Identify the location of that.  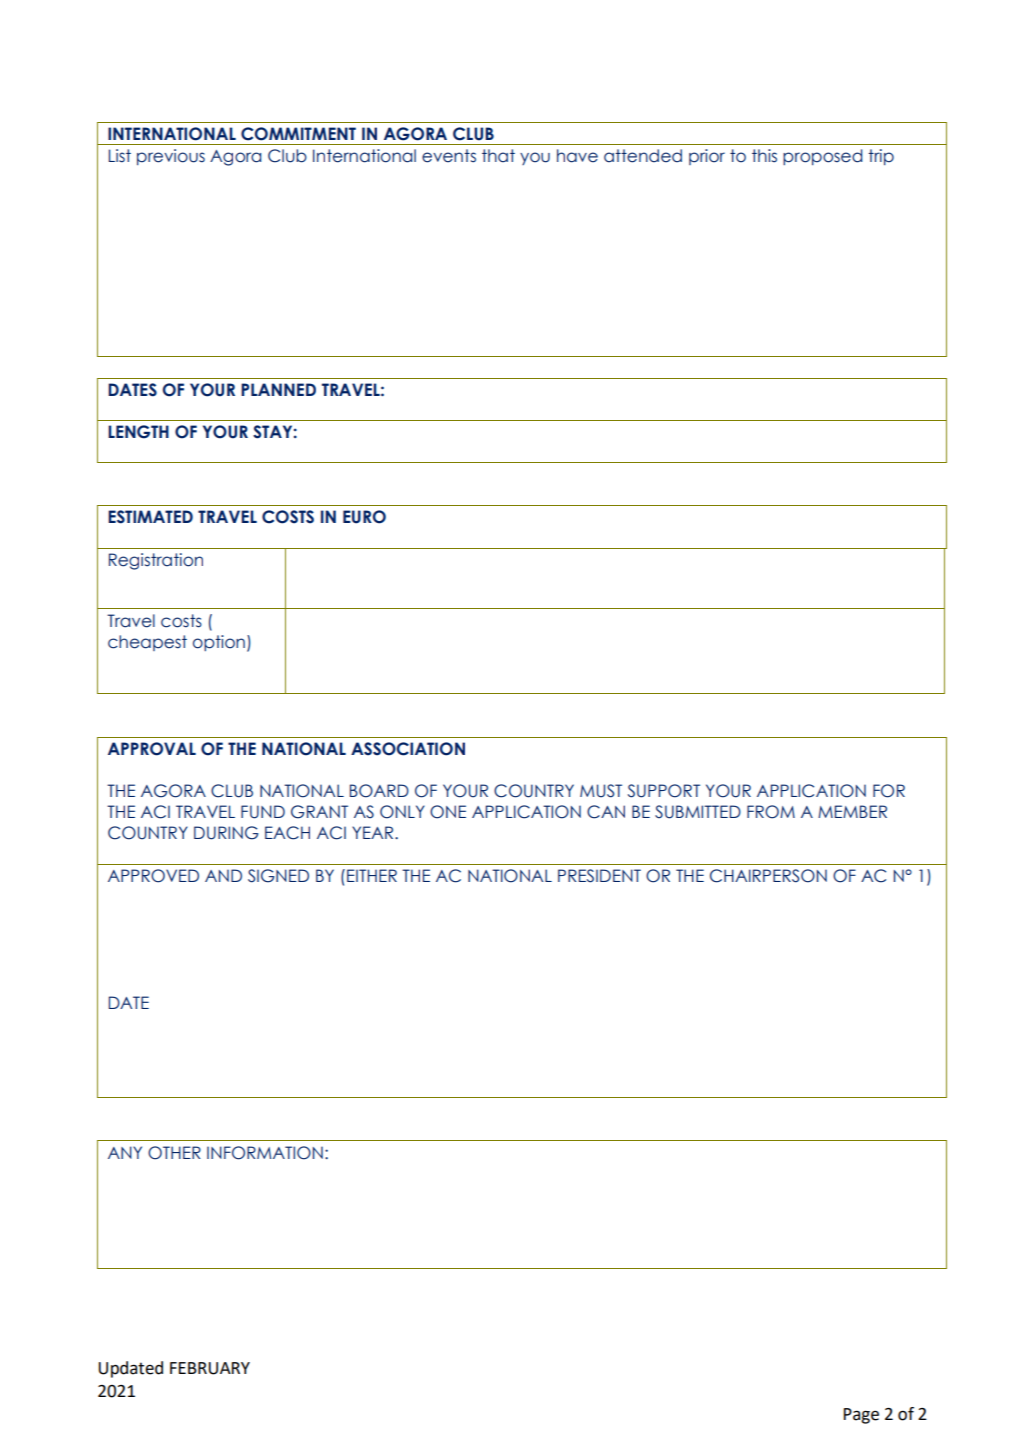
(498, 156).
